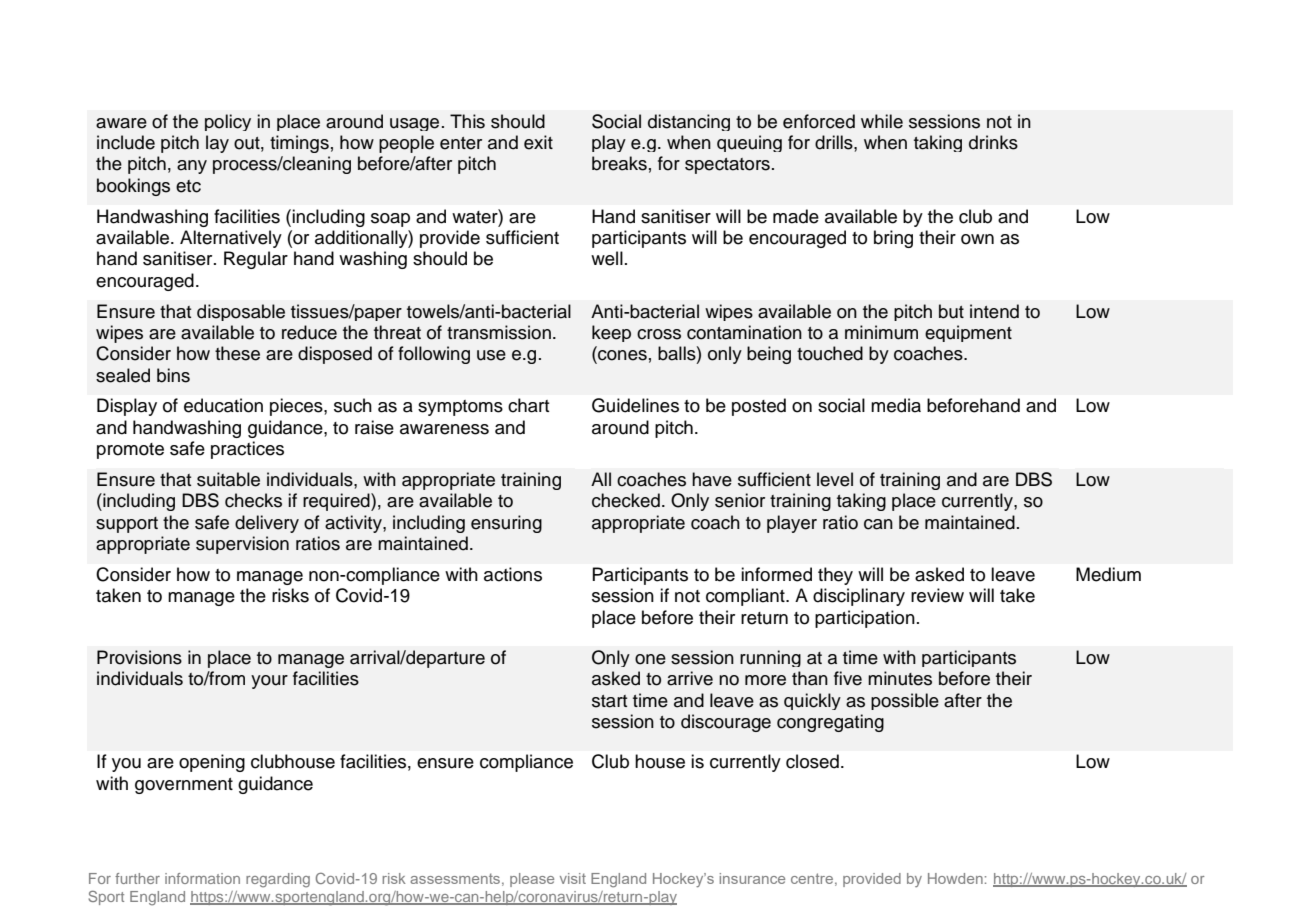  Describe the element at coordinates (900, 678) in the screenshot. I see `minutes` at that location.
